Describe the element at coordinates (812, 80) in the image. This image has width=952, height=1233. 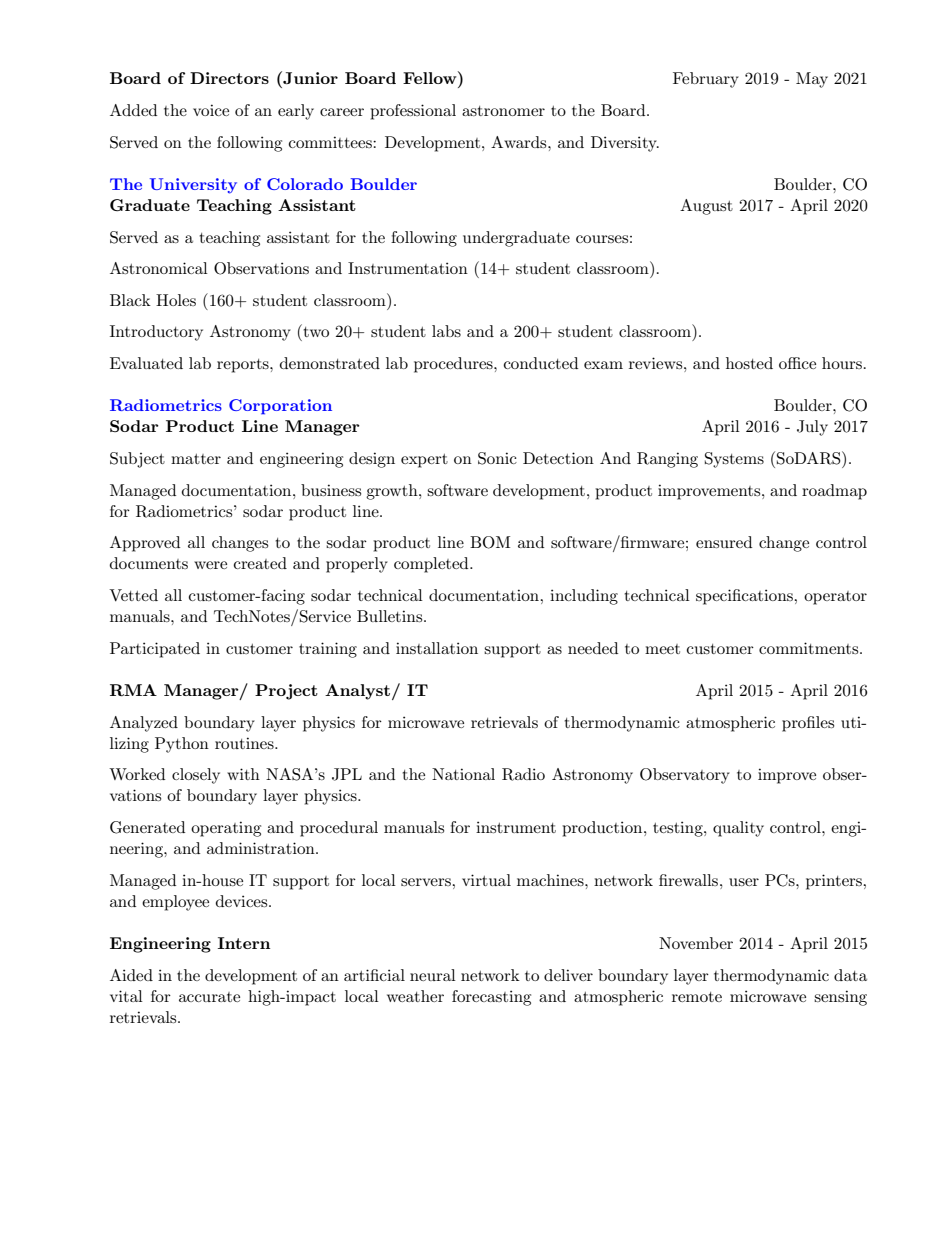
I see `May` at that location.
